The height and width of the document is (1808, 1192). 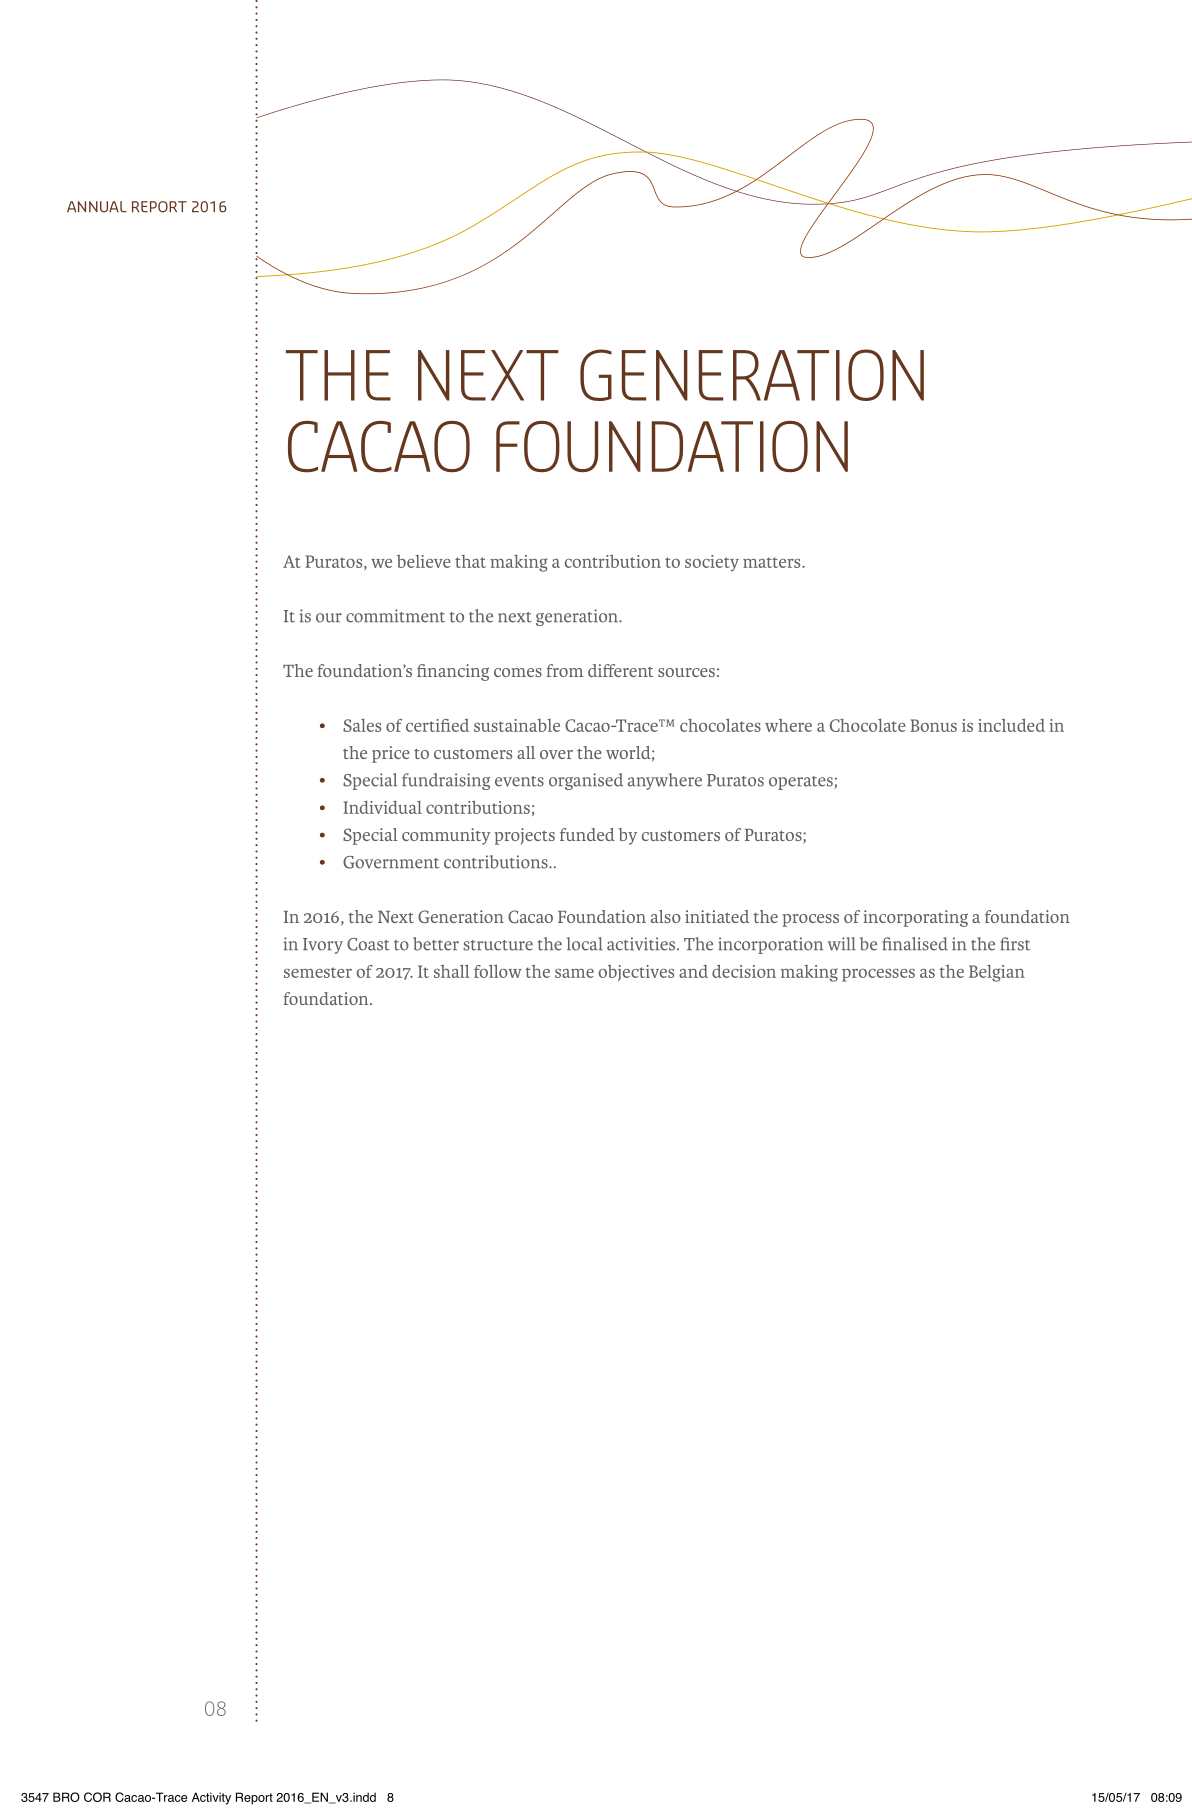 What do you see at coordinates (211, 1798) in the document?
I see `Activity` at bounding box center [211, 1798].
